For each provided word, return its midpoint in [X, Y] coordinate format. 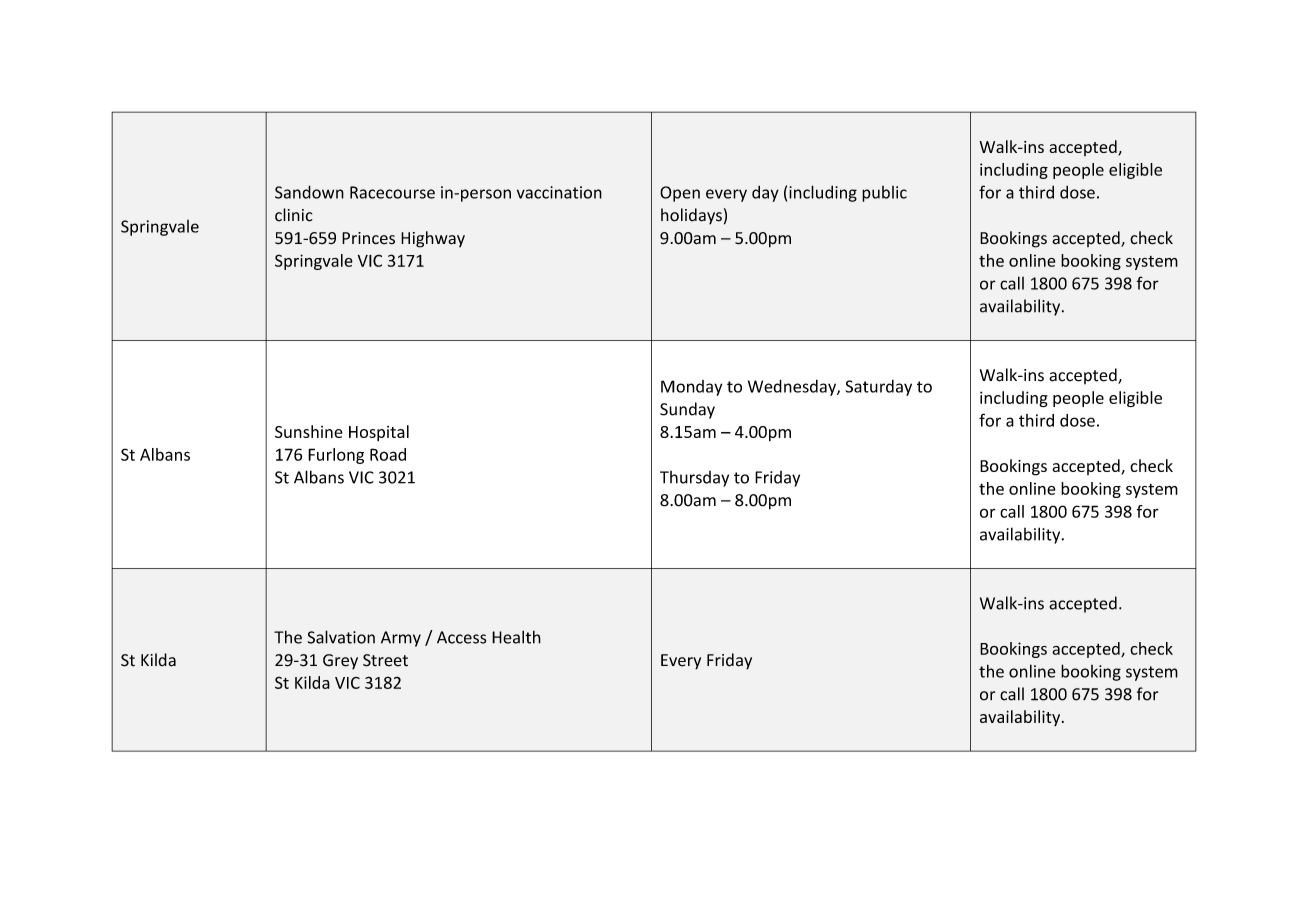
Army [401, 639]
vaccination [559, 192]
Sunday [687, 410]
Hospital [379, 433]
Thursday [694, 479]
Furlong [336, 456]
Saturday [879, 388]
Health [516, 637]
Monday [691, 388]
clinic [294, 215]
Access [461, 637]
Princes [368, 238]
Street [385, 660]
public [884, 194]
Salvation [341, 637]
